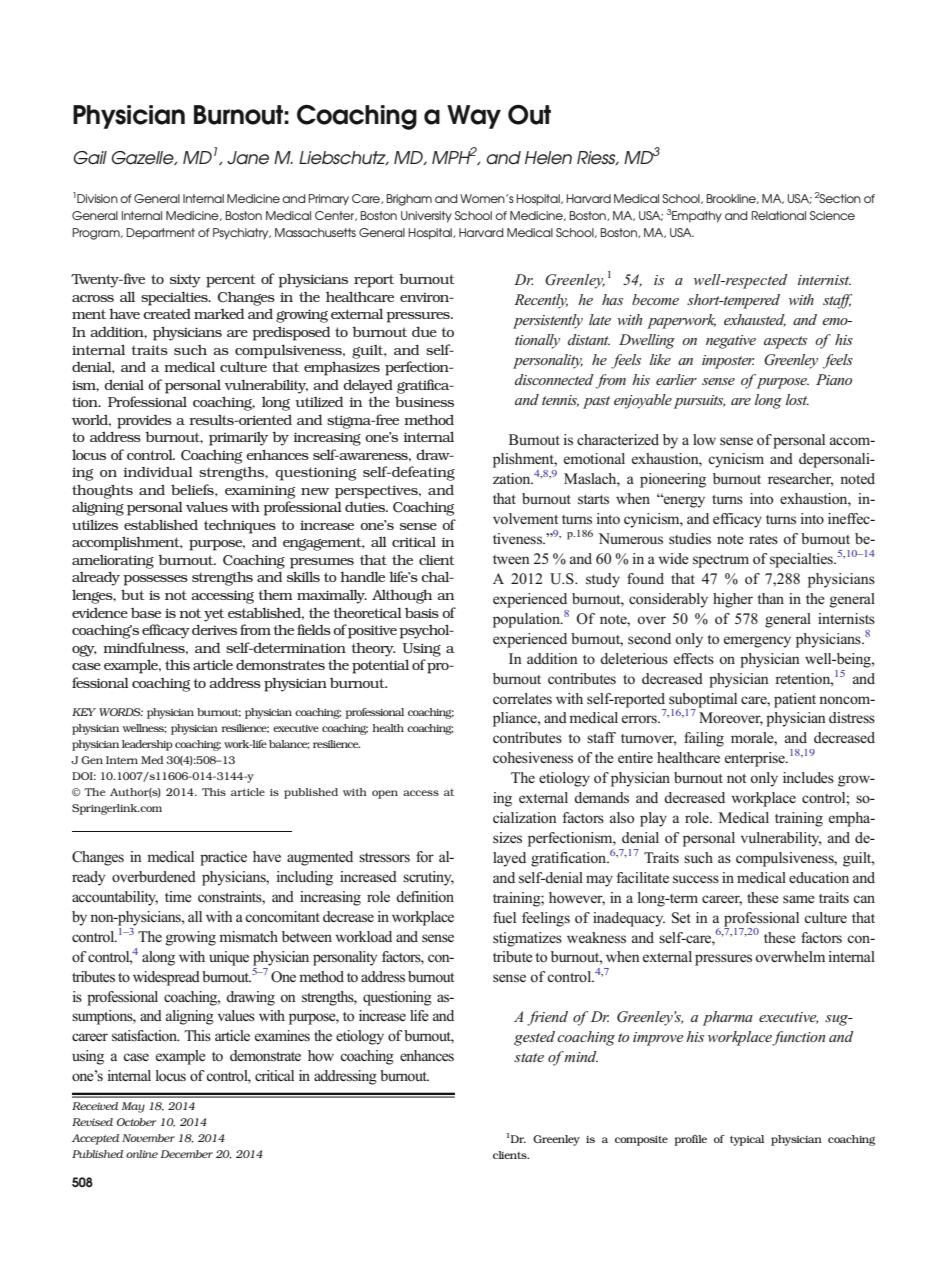 The width and height of the document is (952, 1265). What do you see at coordinates (533, 758) in the document?
I see `cohesiveness` at bounding box center [533, 758].
